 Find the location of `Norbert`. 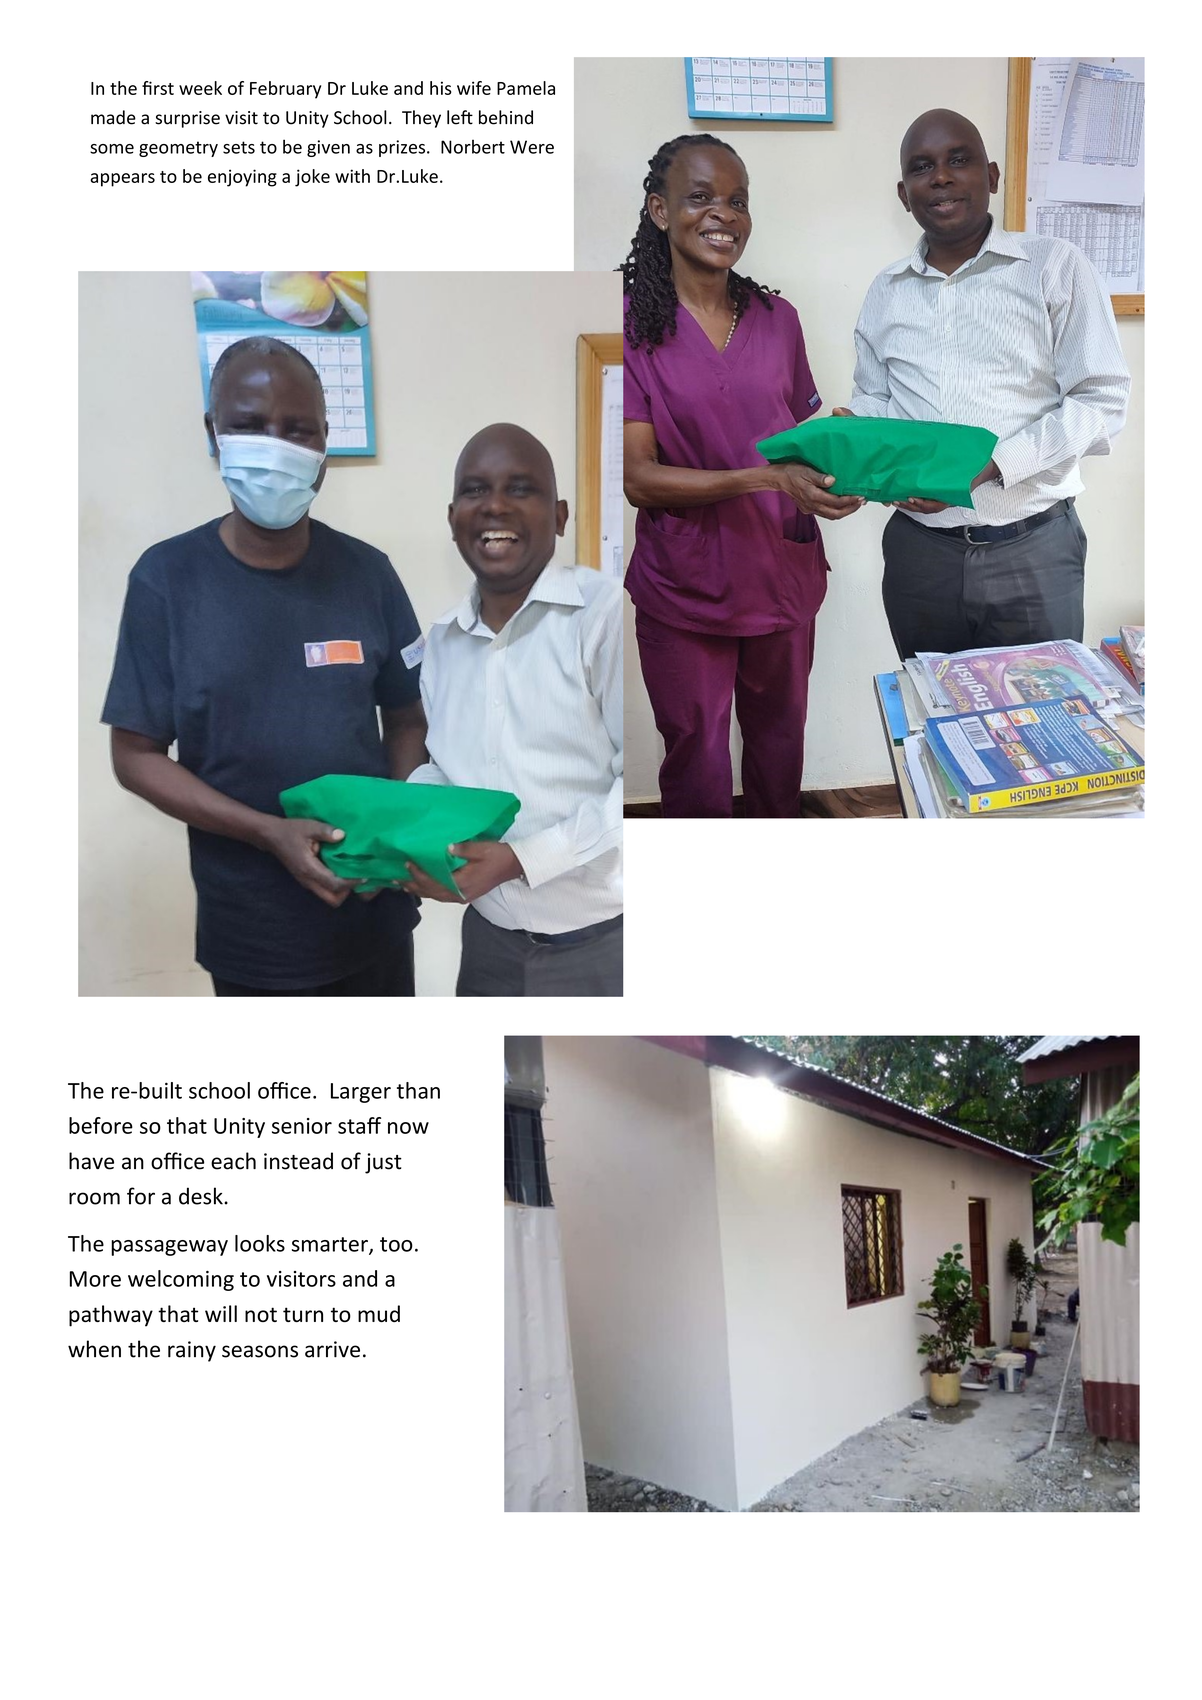

Norbert is located at coordinates (473, 147).
